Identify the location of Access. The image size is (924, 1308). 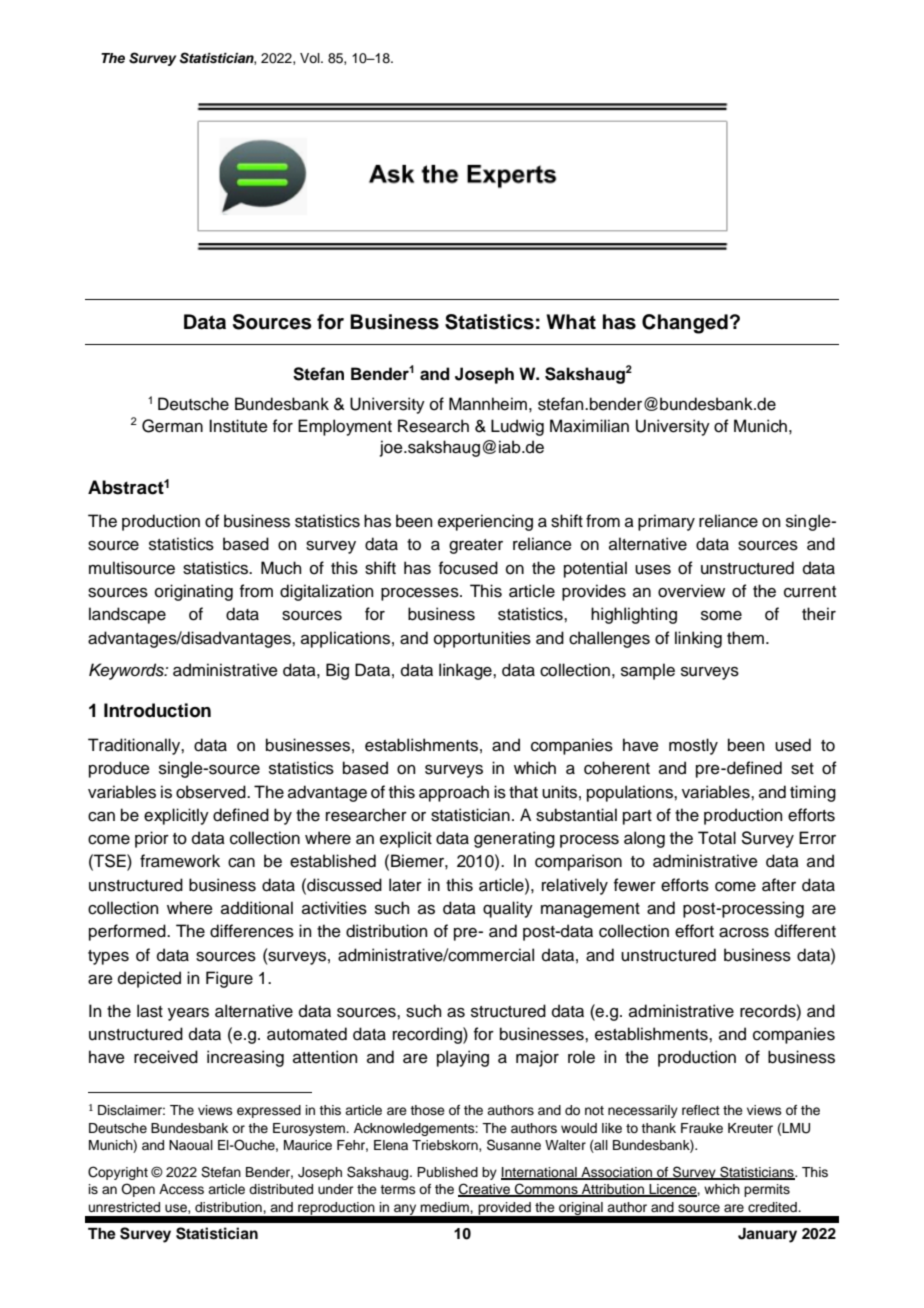
(181, 1189).
